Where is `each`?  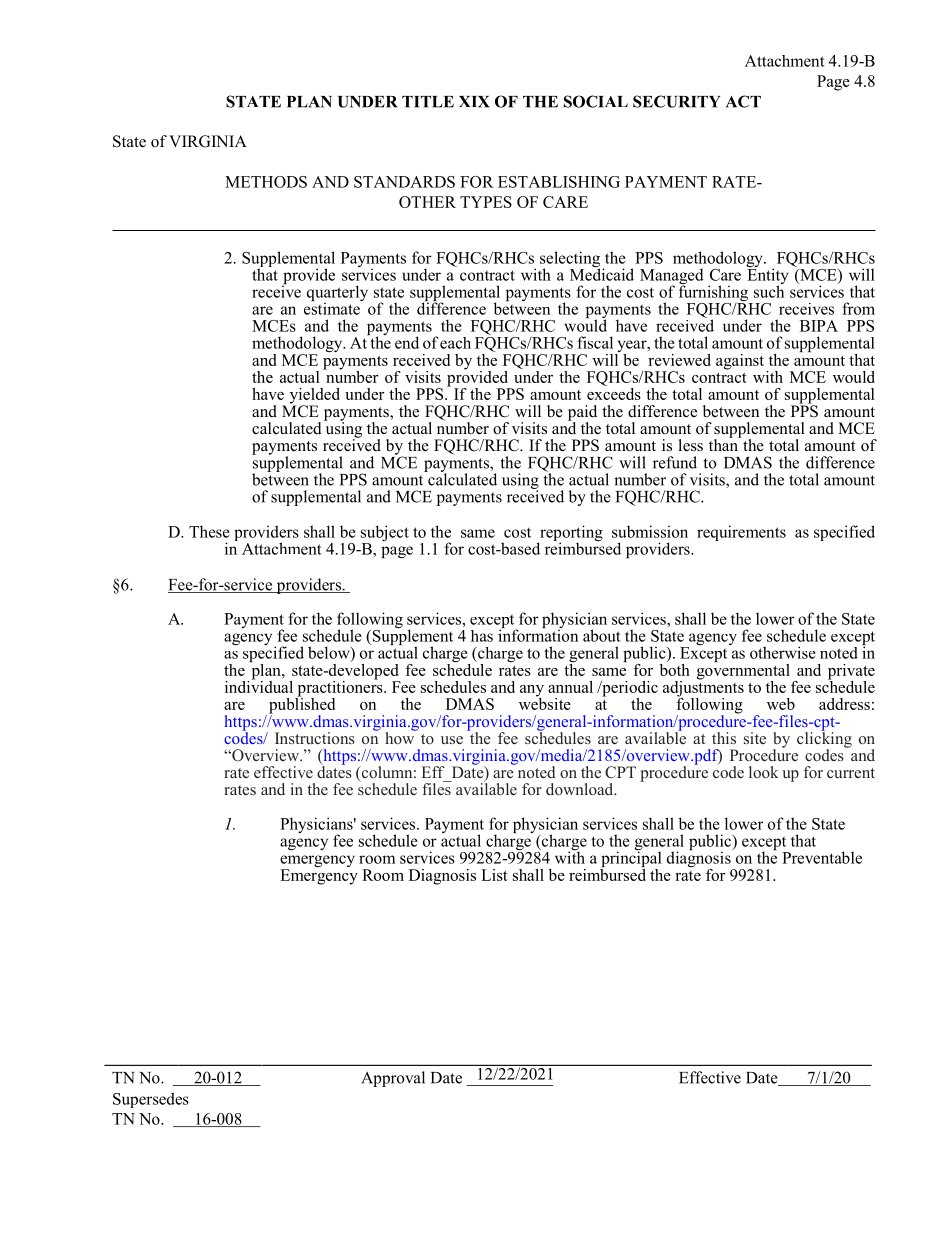
each is located at coordinates (455, 343).
